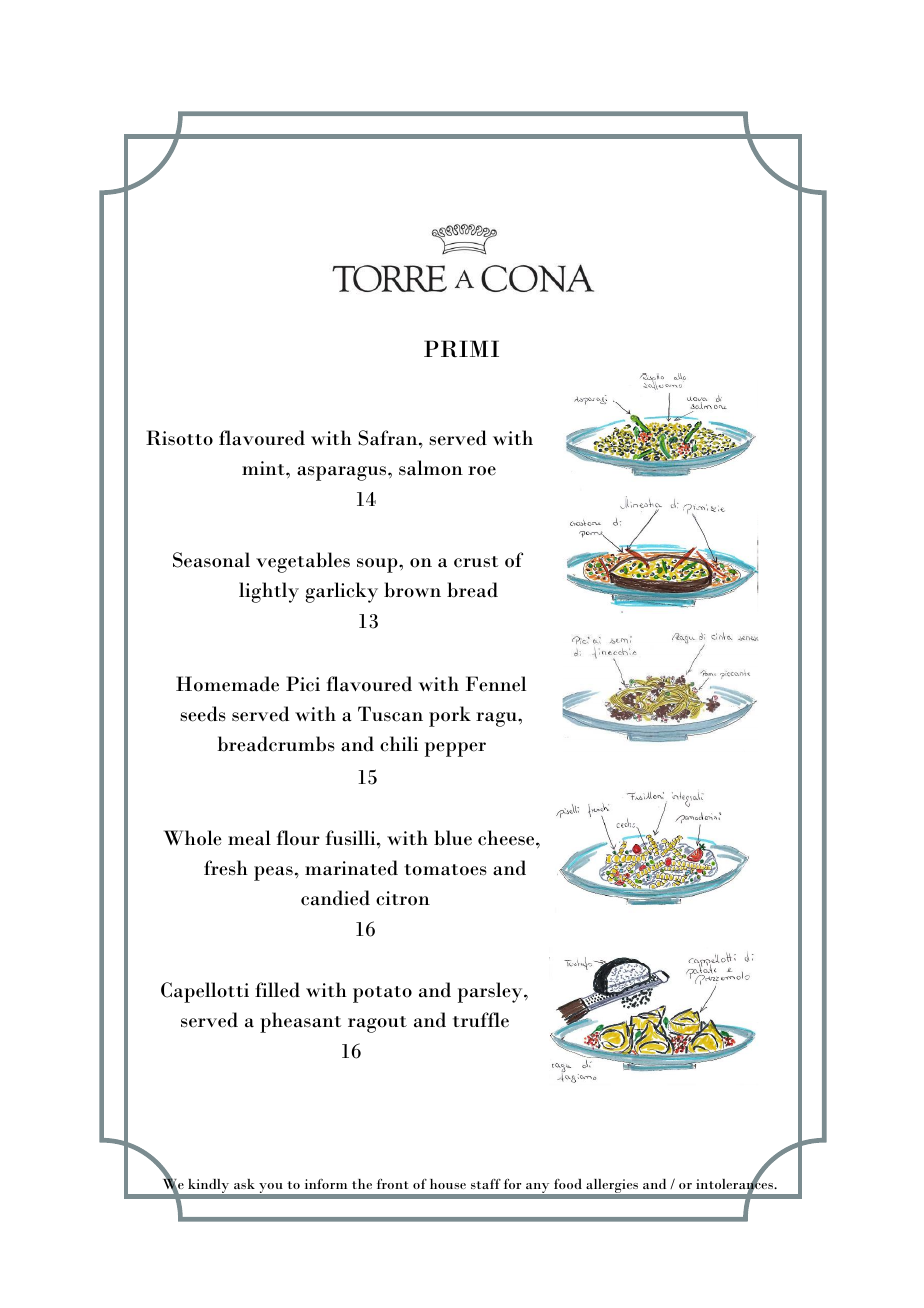  Describe the element at coordinates (362, 1184) in the screenshot. I see `the` at that location.
